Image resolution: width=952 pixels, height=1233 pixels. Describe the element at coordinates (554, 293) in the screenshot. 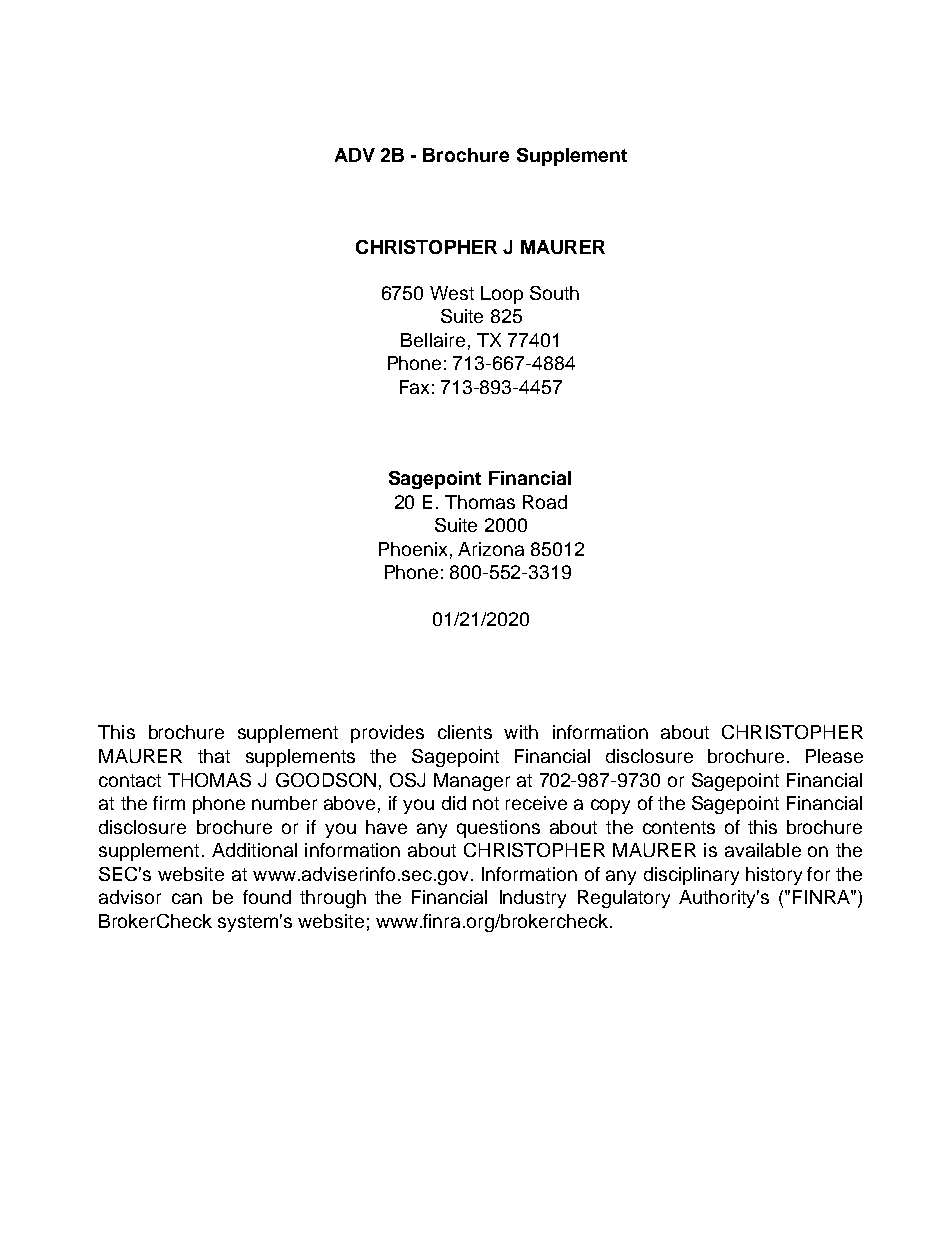

I see `South` at that location.
